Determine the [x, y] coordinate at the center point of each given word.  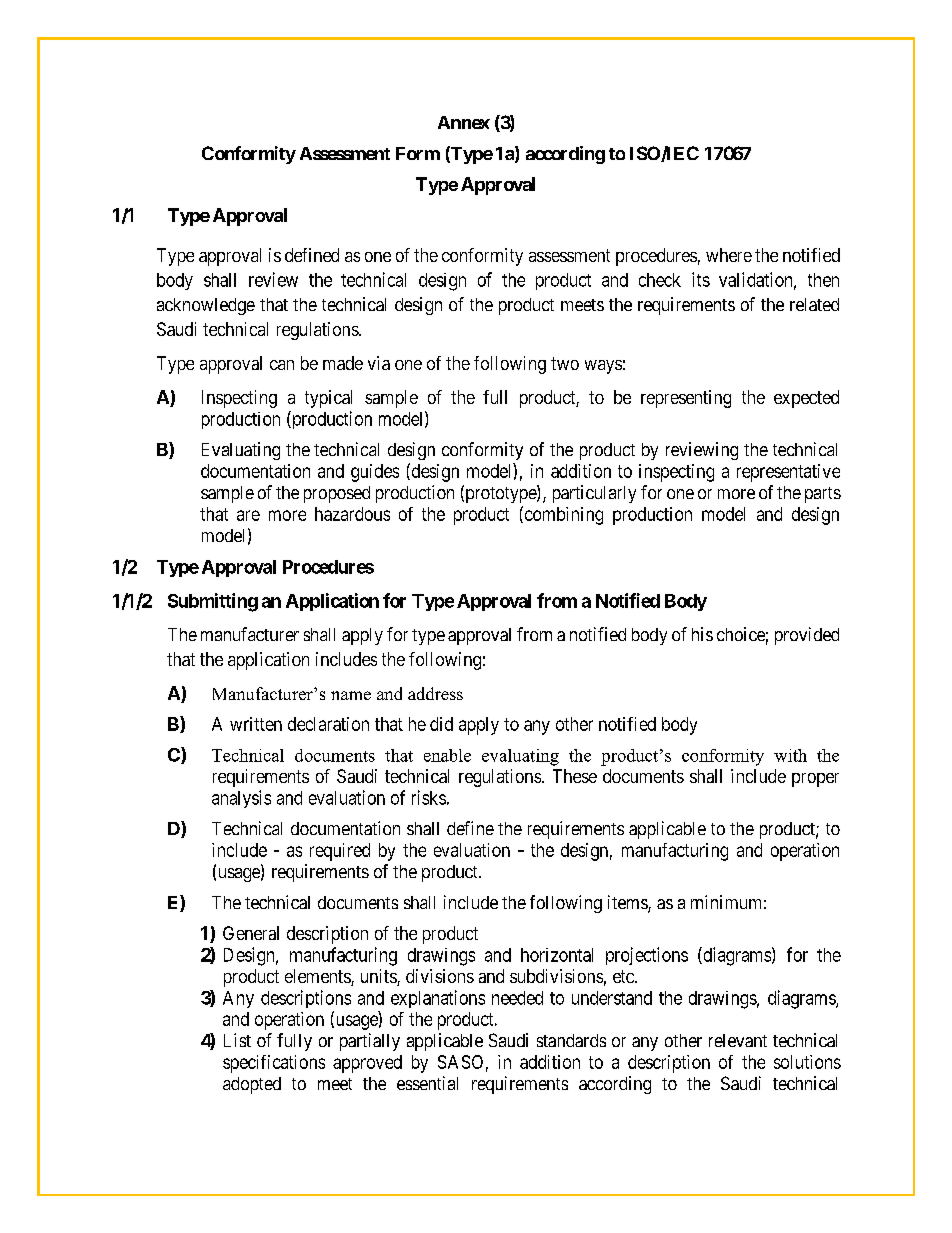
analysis [241, 799]
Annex [464, 122]
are [248, 515]
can [282, 365]
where [729, 255]
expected [806, 399]
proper [815, 780]
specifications [274, 1064]
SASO [460, 1062]
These [575, 776]
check [660, 280]
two [565, 363]
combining [562, 515]
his [702, 634]
